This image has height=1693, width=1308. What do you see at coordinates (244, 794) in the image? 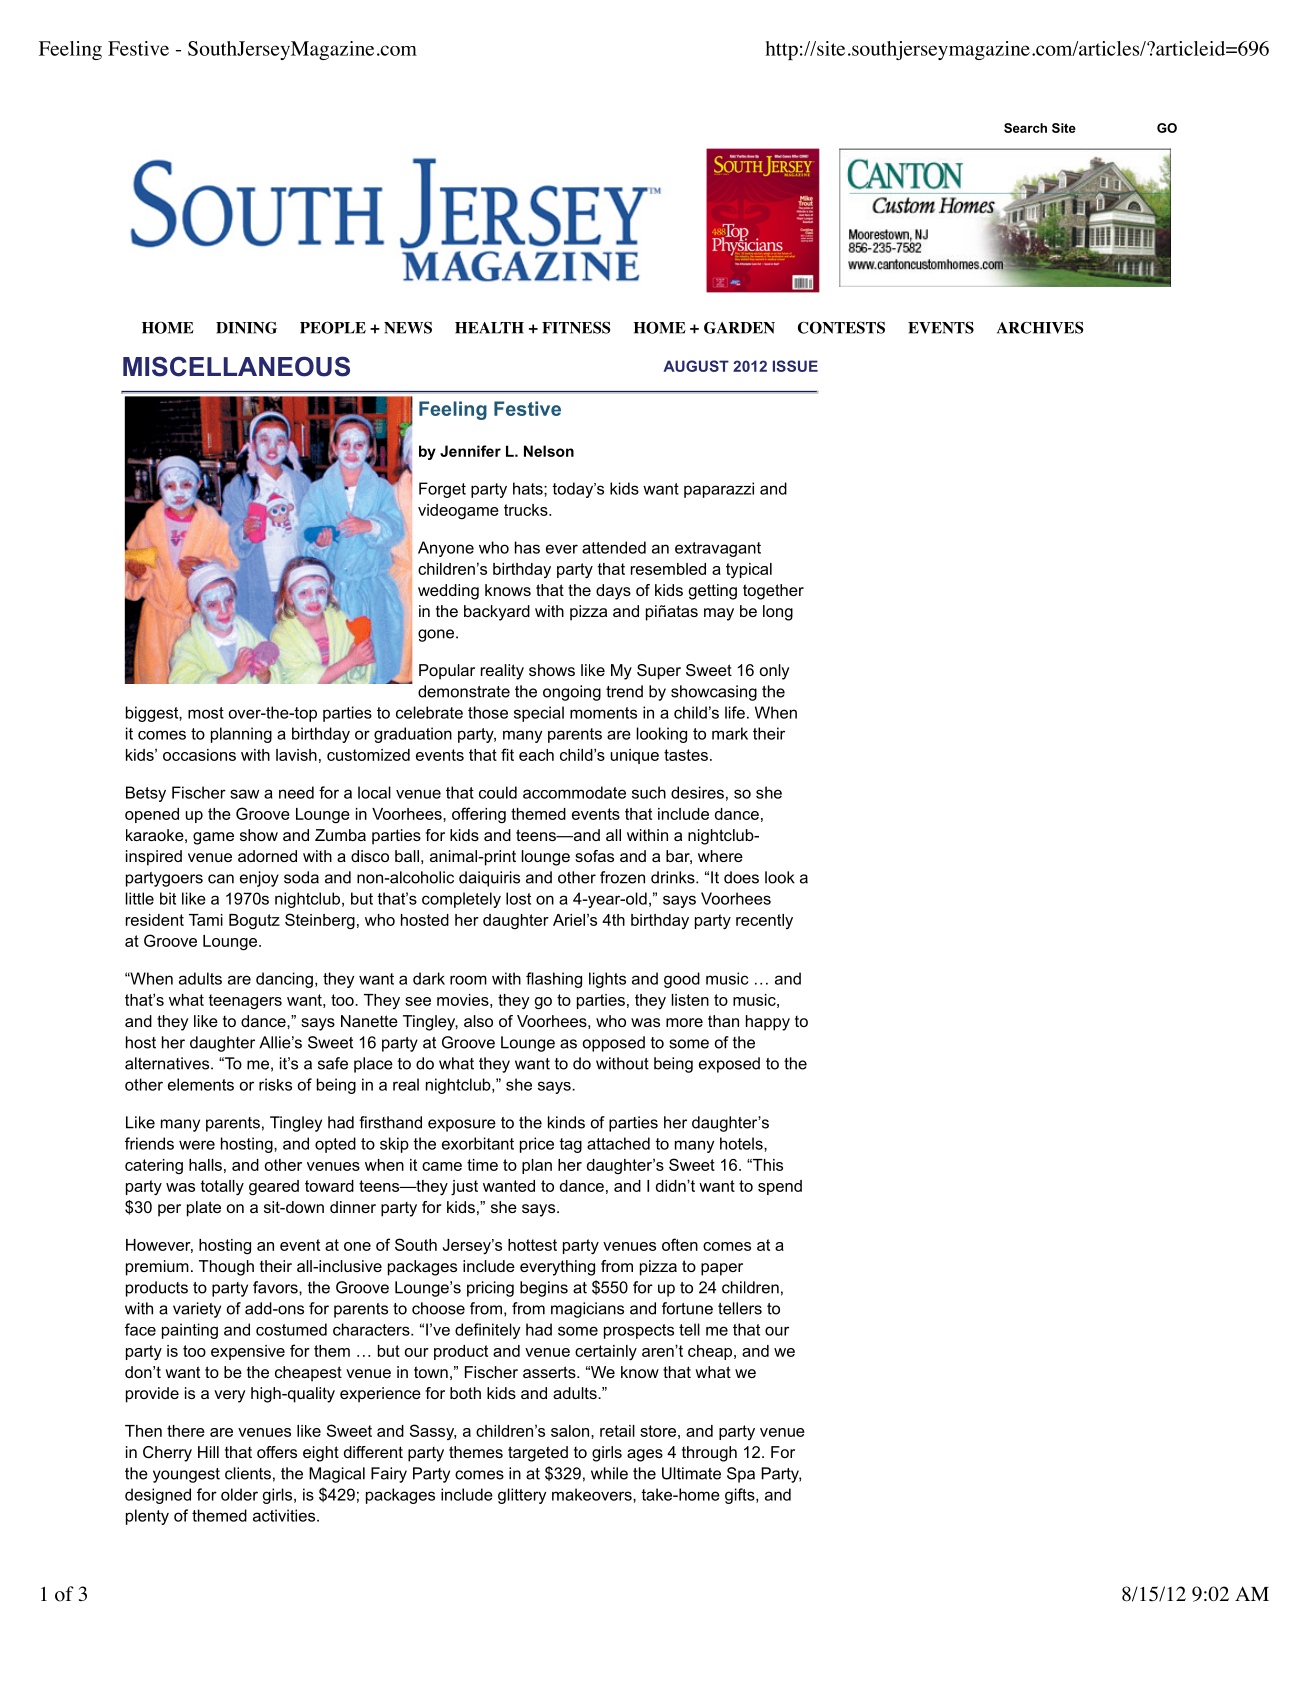
I see `saw` at bounding box center [244, 794].
